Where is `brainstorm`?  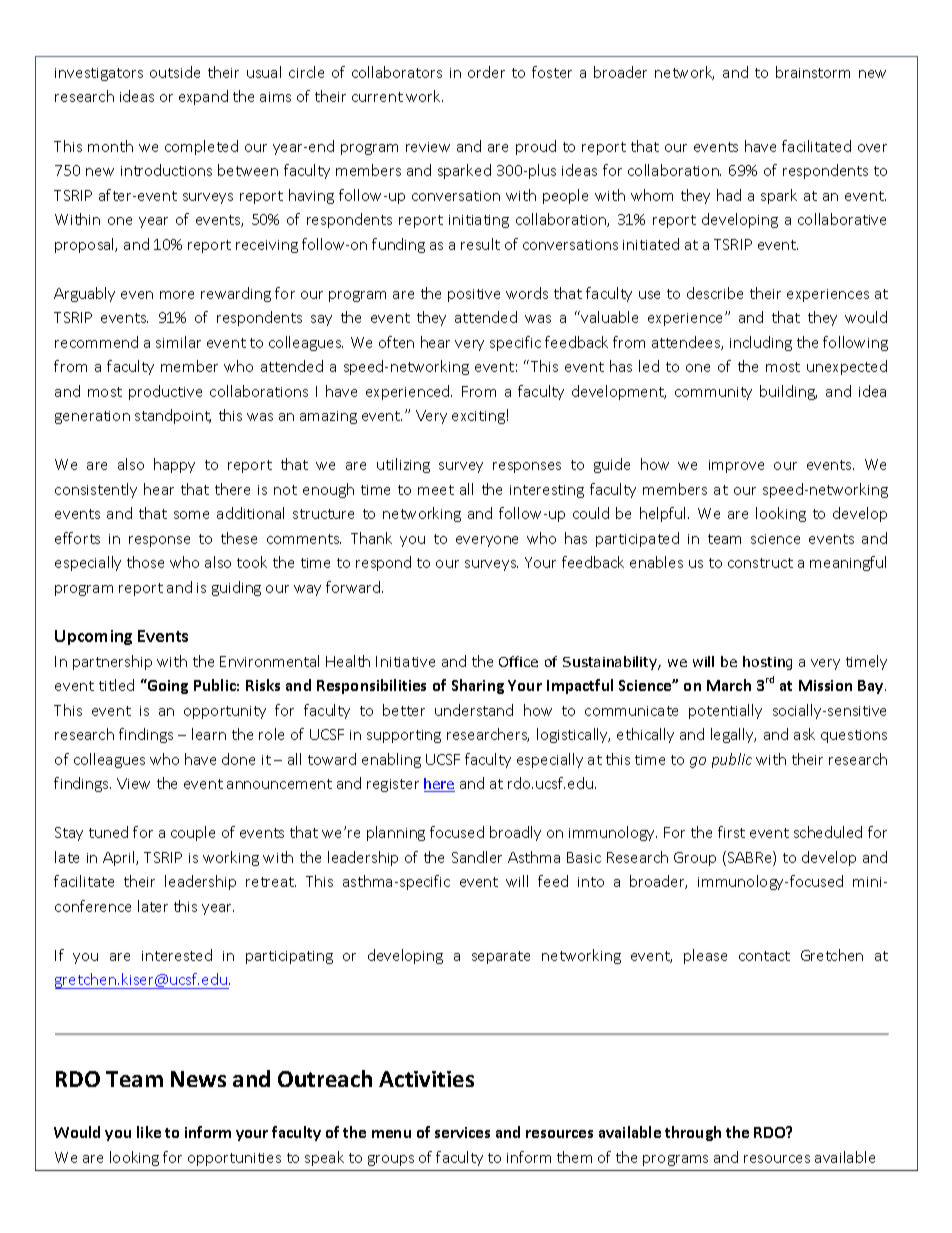 brainstorm is located at coordinates (813, 72).
